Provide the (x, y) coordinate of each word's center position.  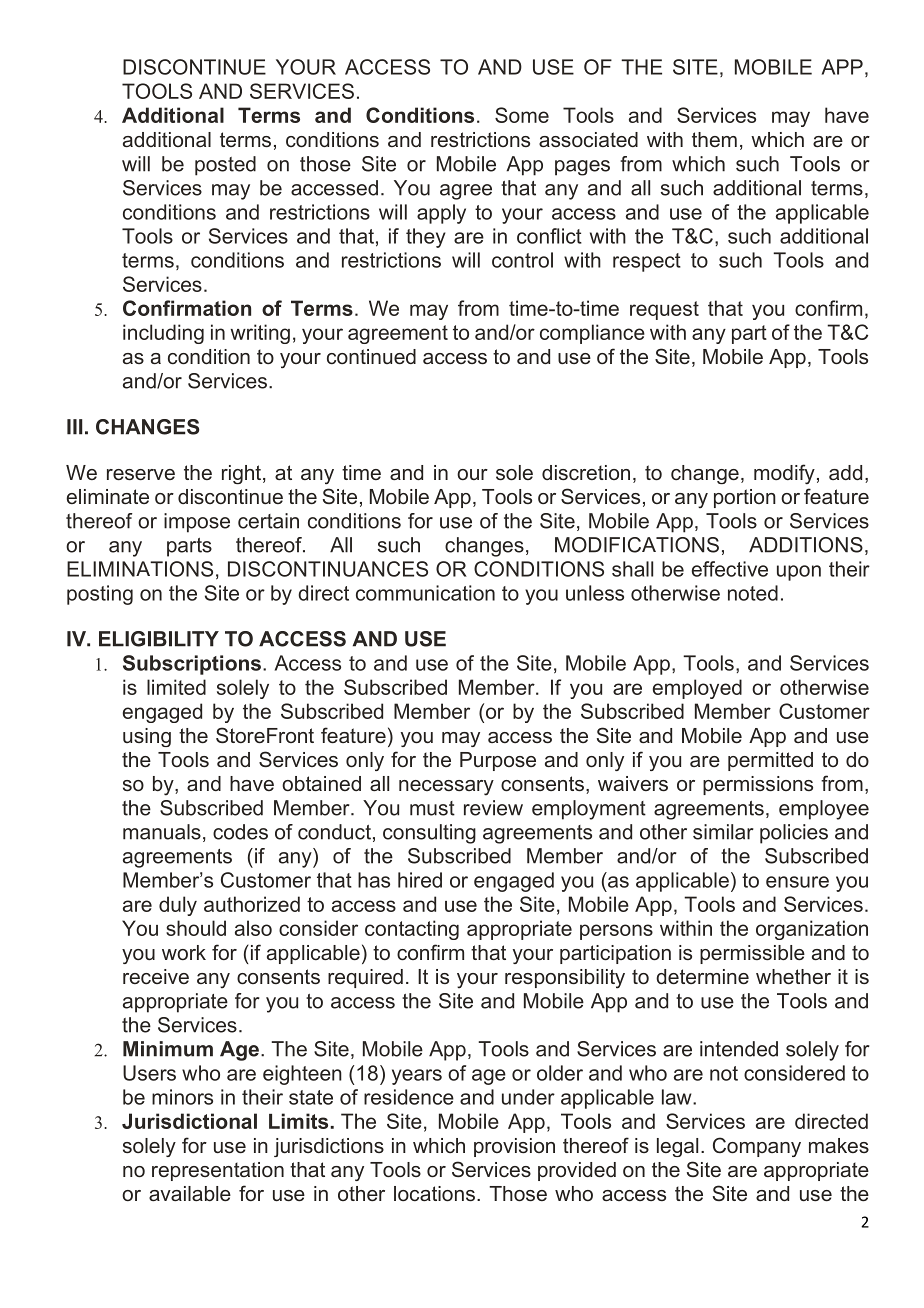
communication (425, 593)
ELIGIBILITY (159, 639)
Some (522, 115)
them (714, 139)
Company (757, 1147)
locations (434, 1194)
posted (225, 166)
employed (697, 689)
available (190, 1193)
